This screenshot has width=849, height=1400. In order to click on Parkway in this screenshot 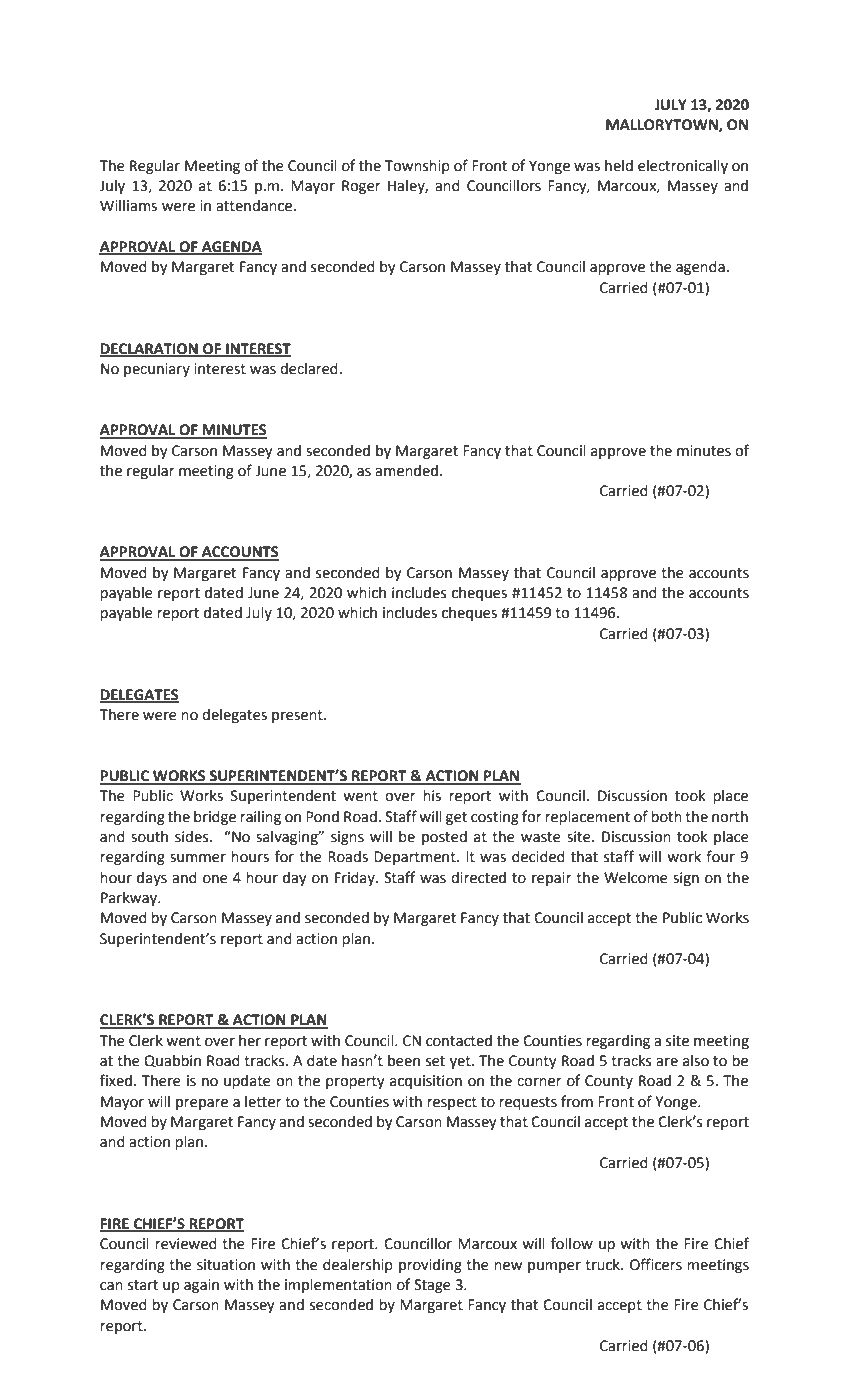, I will do `click(130, 899)`.
